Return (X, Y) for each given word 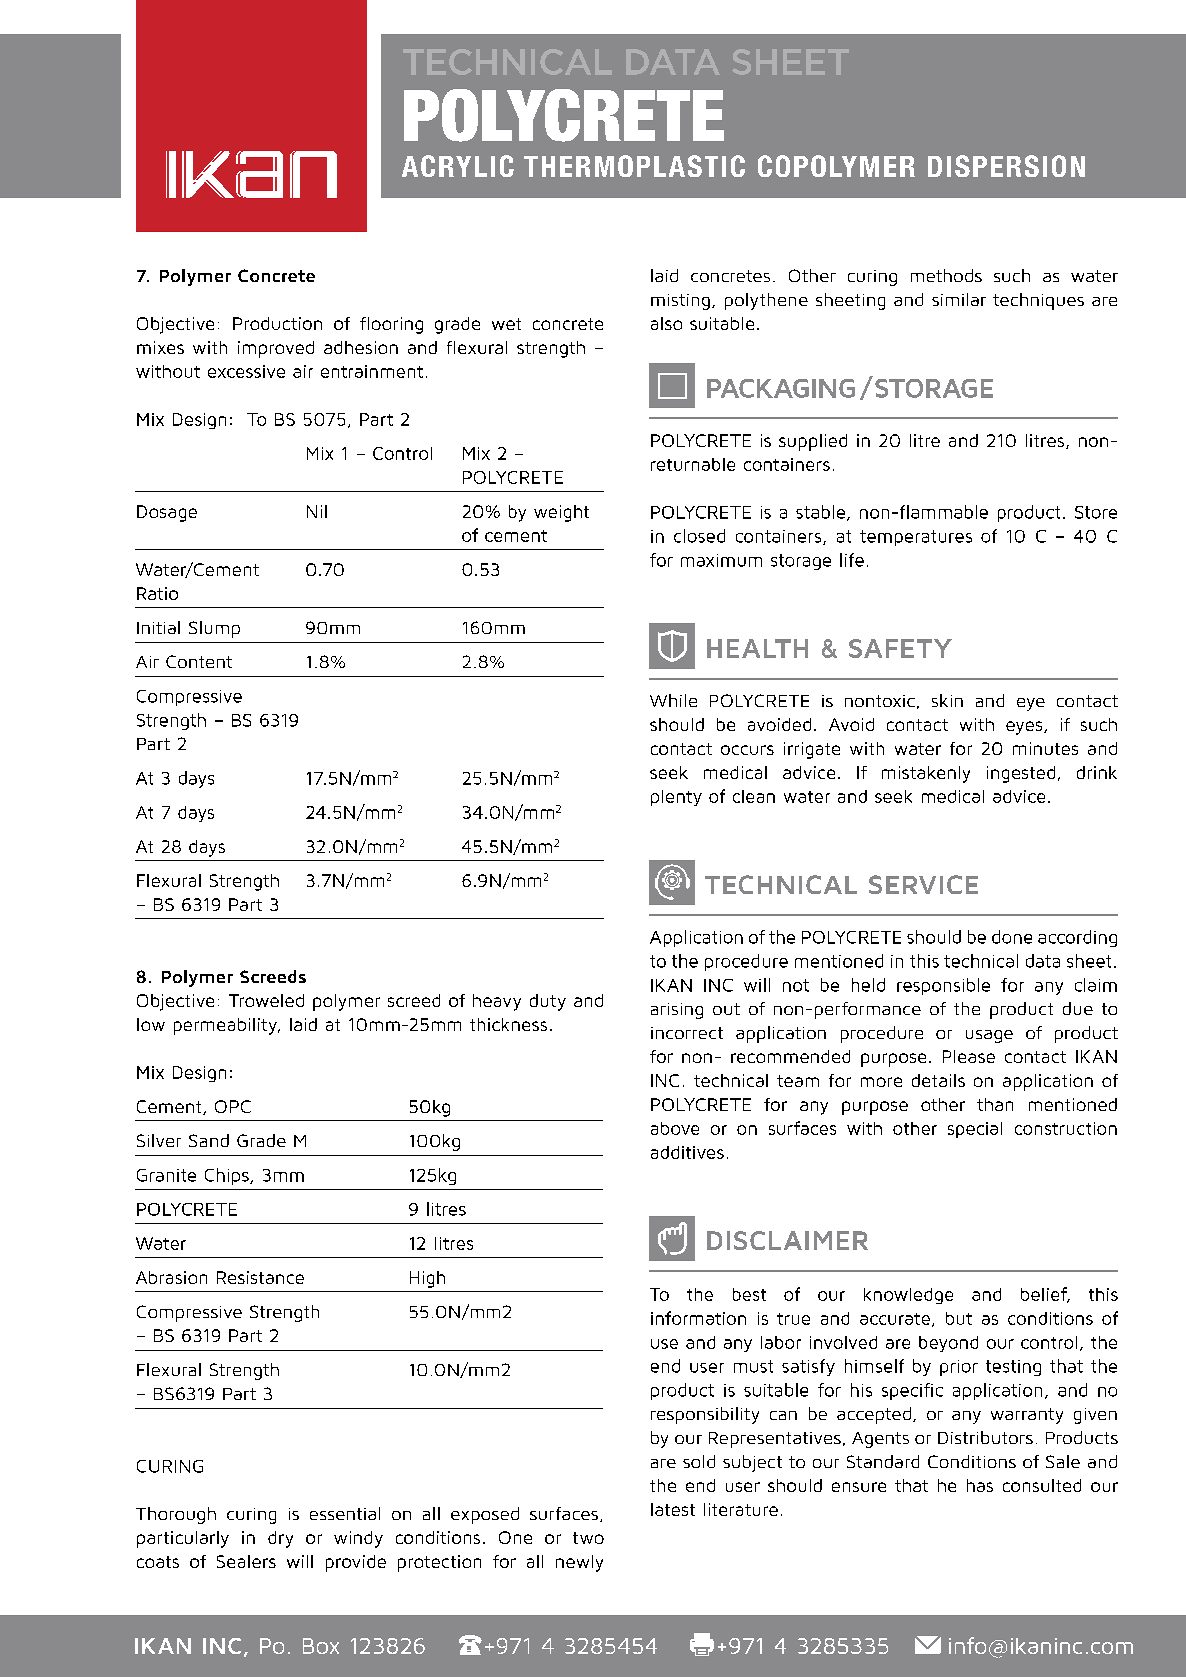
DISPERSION (1006, 166)
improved (276, 349)
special (975, 1130)
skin (947, 700)
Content (199, 661)
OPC (233, 1106)
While (673, 700)
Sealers (246, 1561)
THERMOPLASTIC (634, 166)
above (675, 1128)
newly (579, 1563)
